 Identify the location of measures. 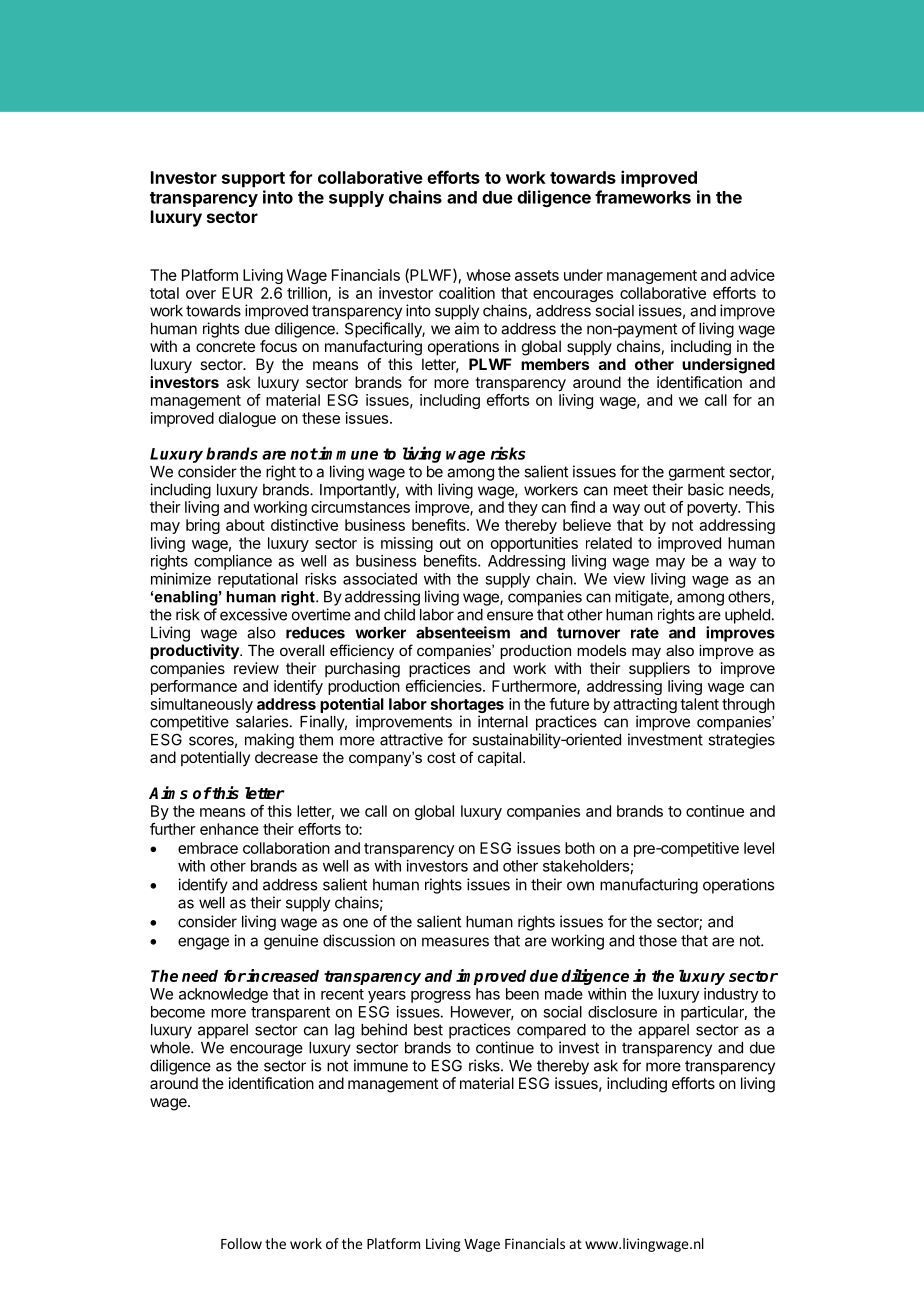
(455, 942).
